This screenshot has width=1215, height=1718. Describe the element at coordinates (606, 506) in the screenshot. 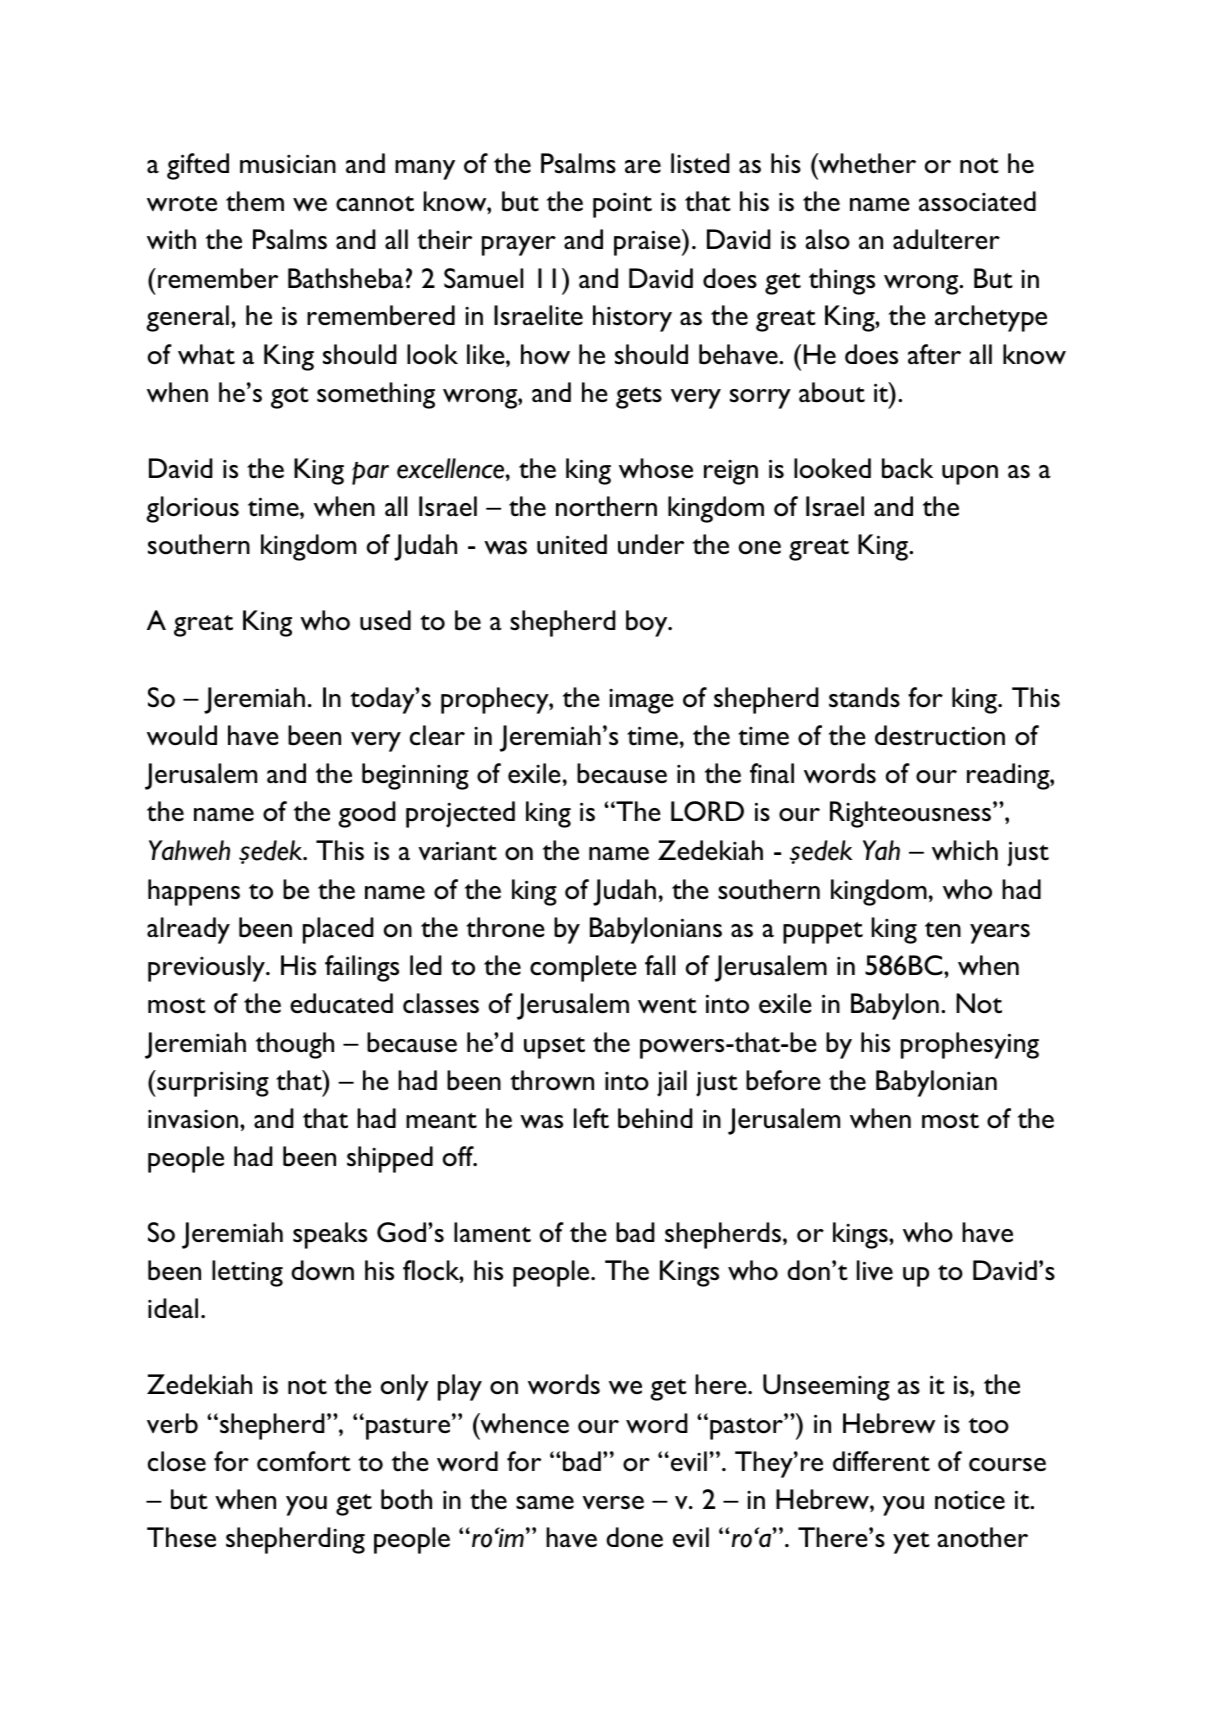

I see `northern` at that location.
